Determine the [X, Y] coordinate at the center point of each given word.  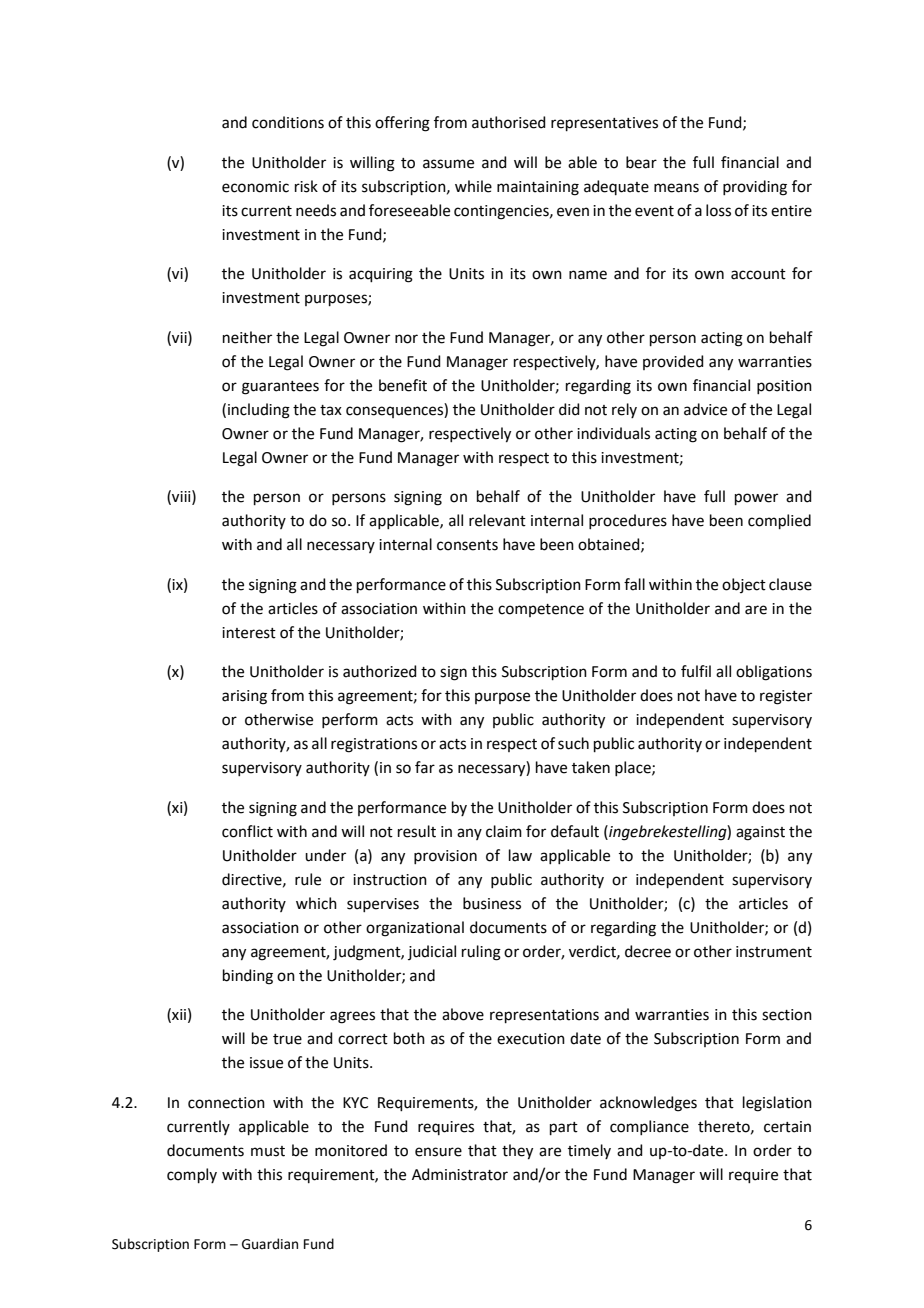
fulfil [696, 671]
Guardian [270, 1244]
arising [244, 697]
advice [705, 409]
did [569, 409]
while [473, 186]
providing [755, 188]
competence [541, 610]
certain [787, 1127]
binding [248, 977]
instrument [774, 952]
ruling [481, 953]
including [259, 411]
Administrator [460, 1174]
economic [255, 187]
